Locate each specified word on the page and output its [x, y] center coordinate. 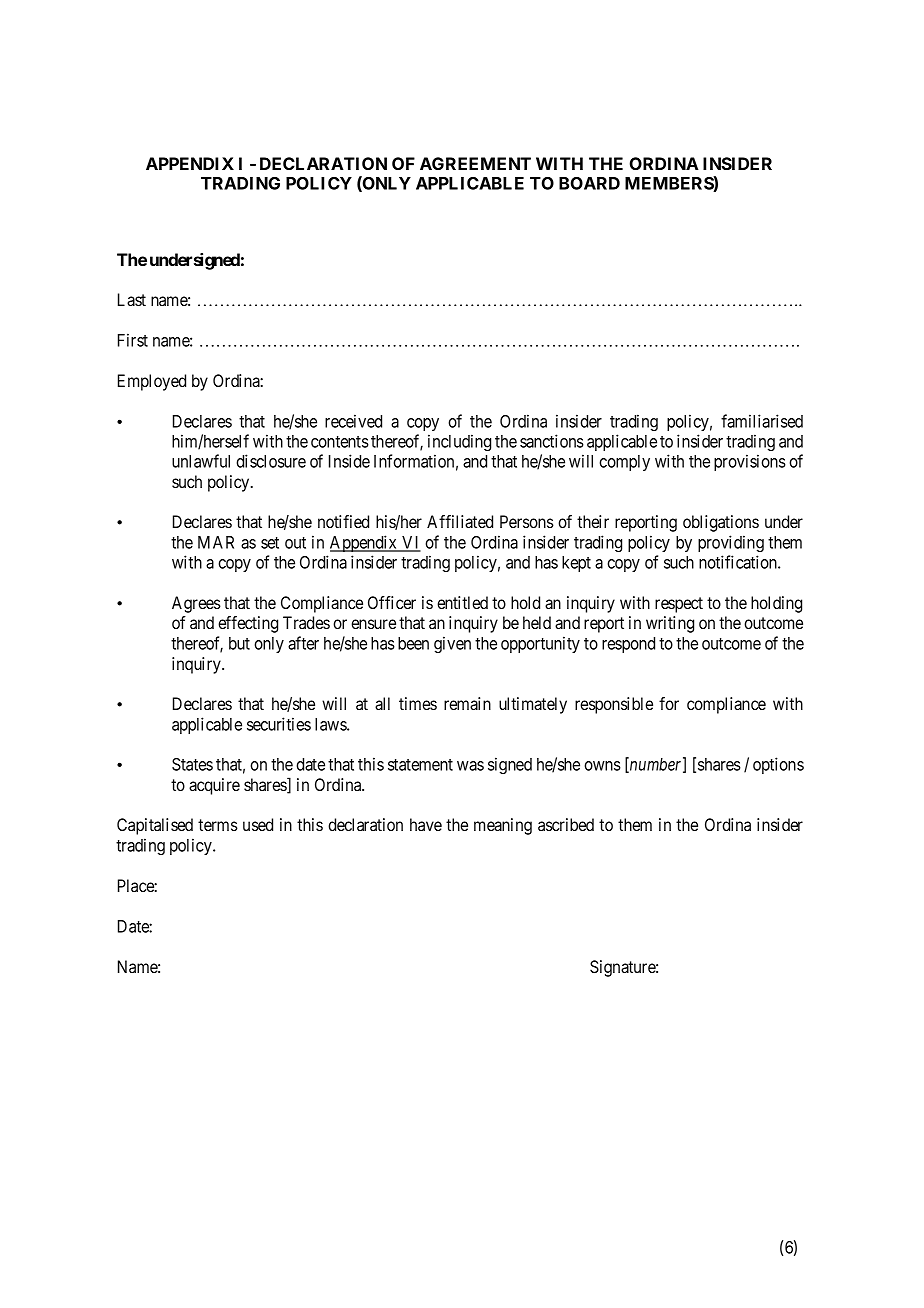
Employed [152, 382]
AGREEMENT [475, 163]
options [778, 765]
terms [218, 825]
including [459, 442]
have [426, 824]
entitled [462, 602]
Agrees [196, 604]
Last [132, 299]
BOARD [589, 183]
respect [679, 605]
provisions [750, 462]
